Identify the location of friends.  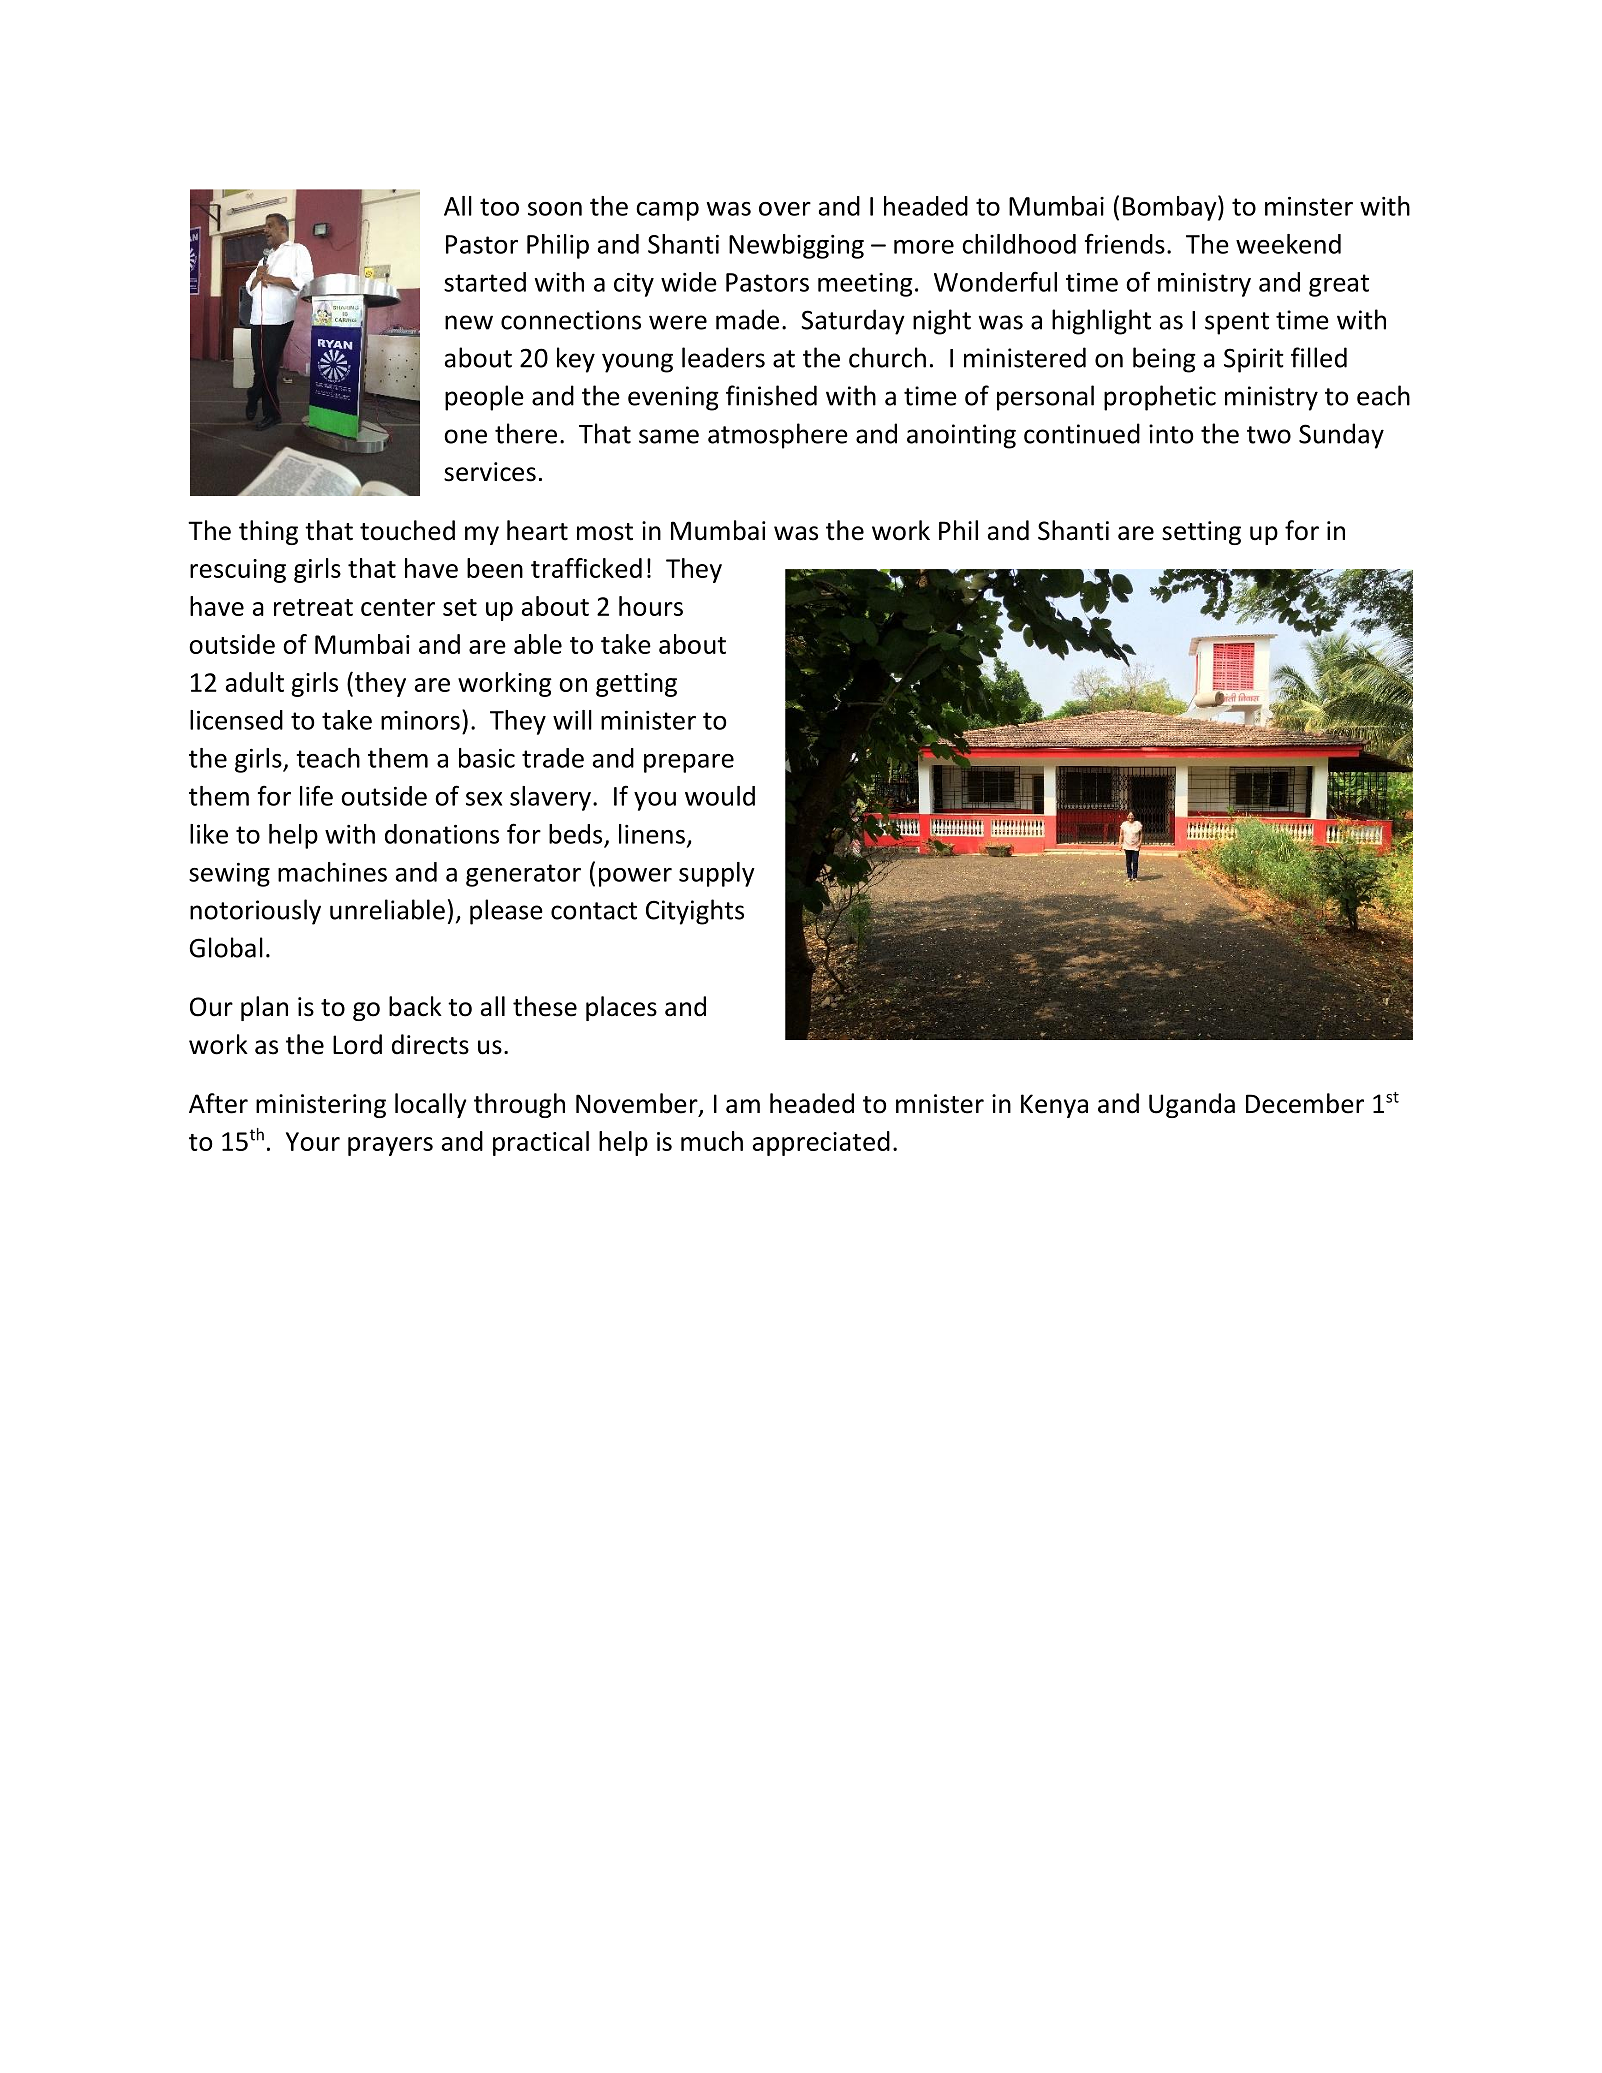
(1125, 243).
